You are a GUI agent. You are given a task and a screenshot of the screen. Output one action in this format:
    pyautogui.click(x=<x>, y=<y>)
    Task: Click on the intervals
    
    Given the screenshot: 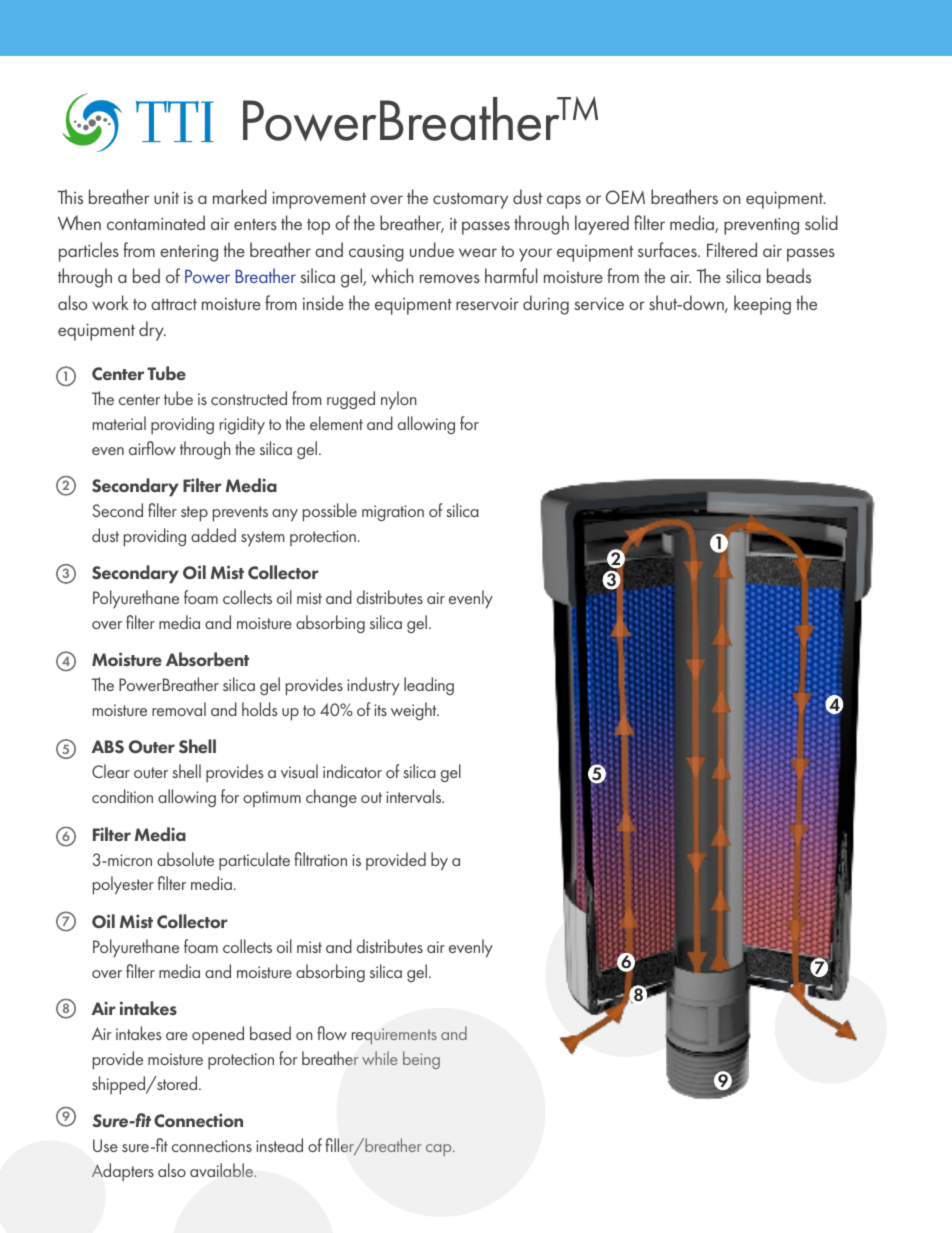 What is the action you would take?
    pyautogui.click(x=415, y=796)
